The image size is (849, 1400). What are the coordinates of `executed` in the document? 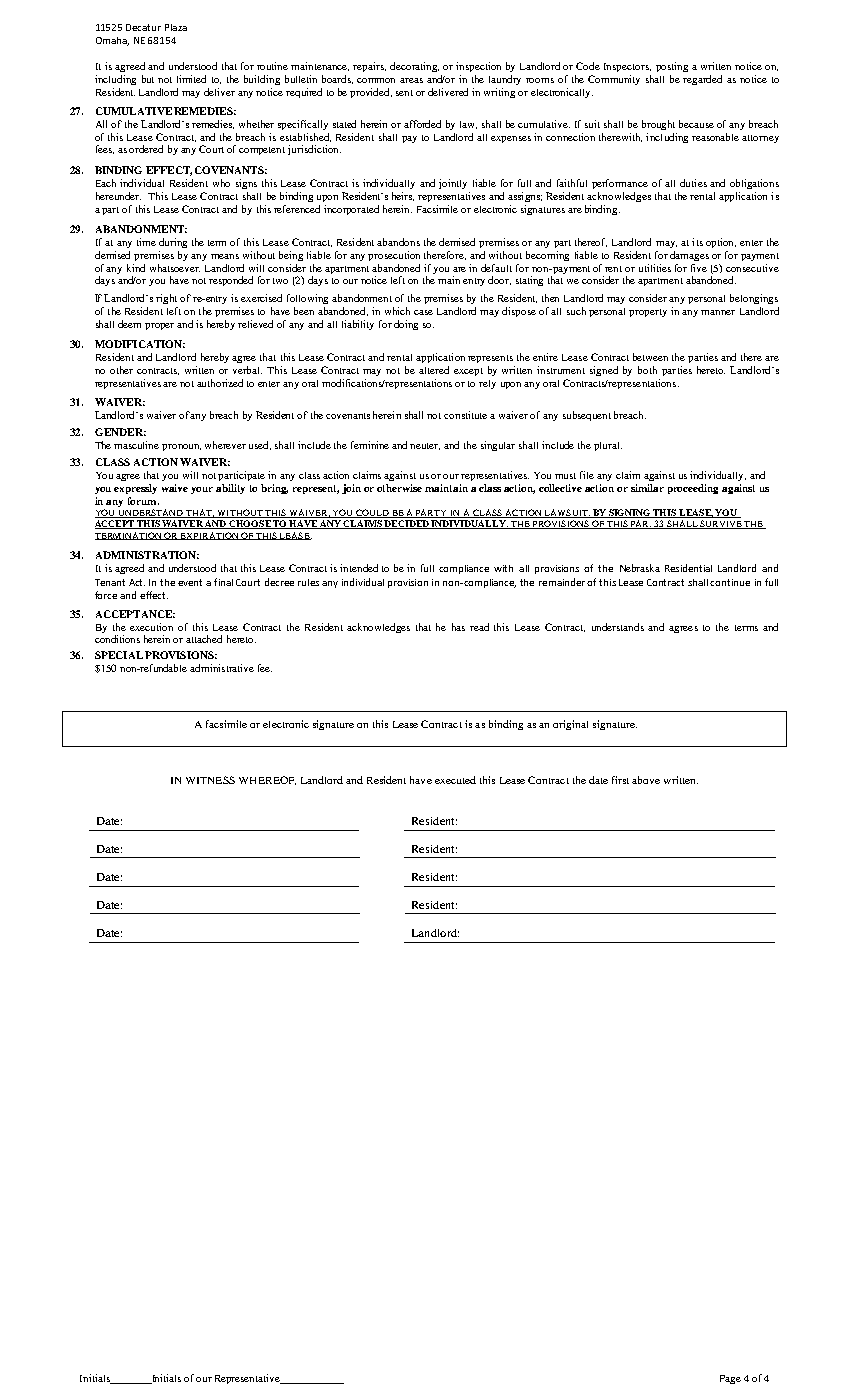 It's located at (455, 780).
